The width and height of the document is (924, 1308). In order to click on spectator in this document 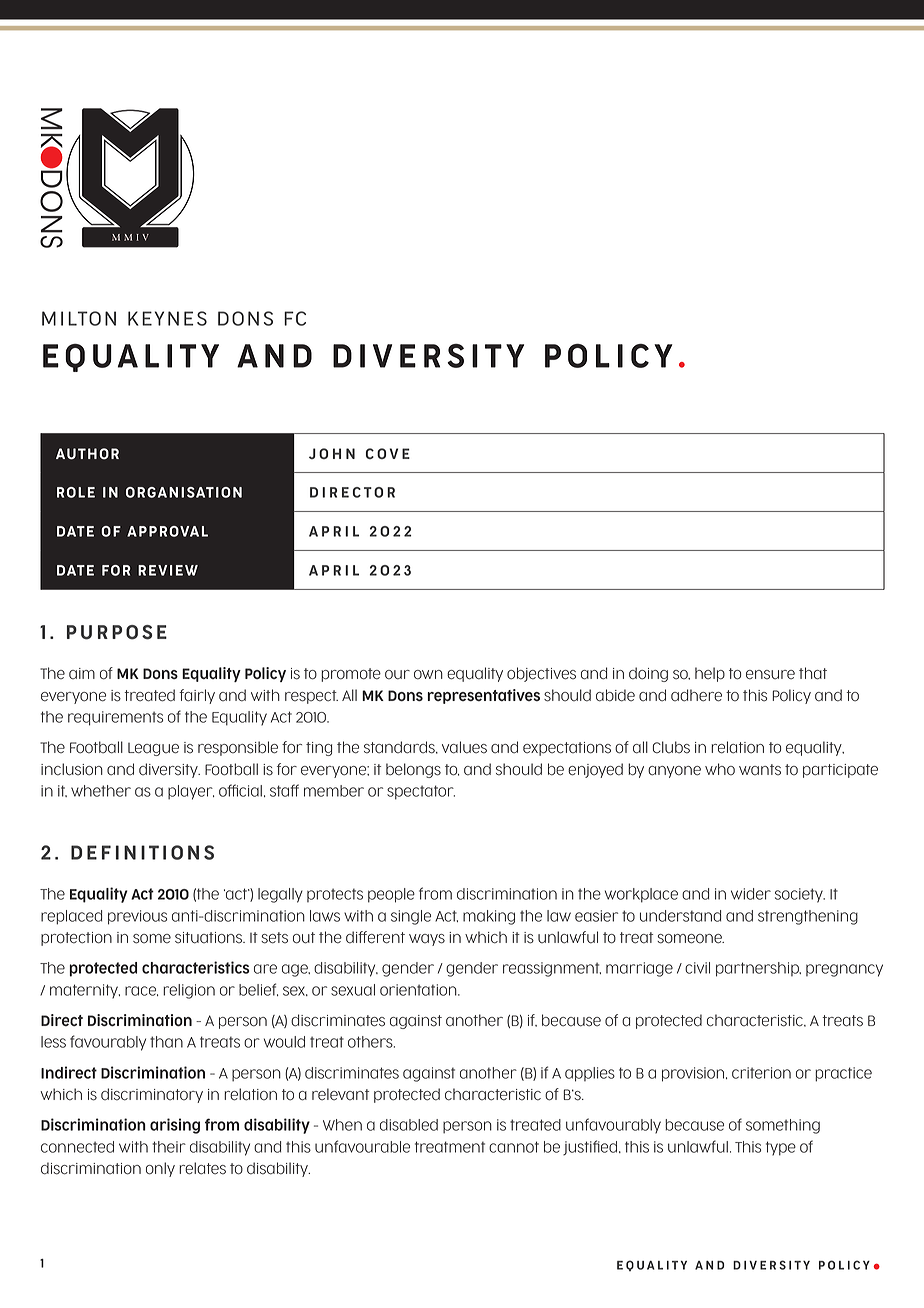, I will do `click(421, 792)`.
